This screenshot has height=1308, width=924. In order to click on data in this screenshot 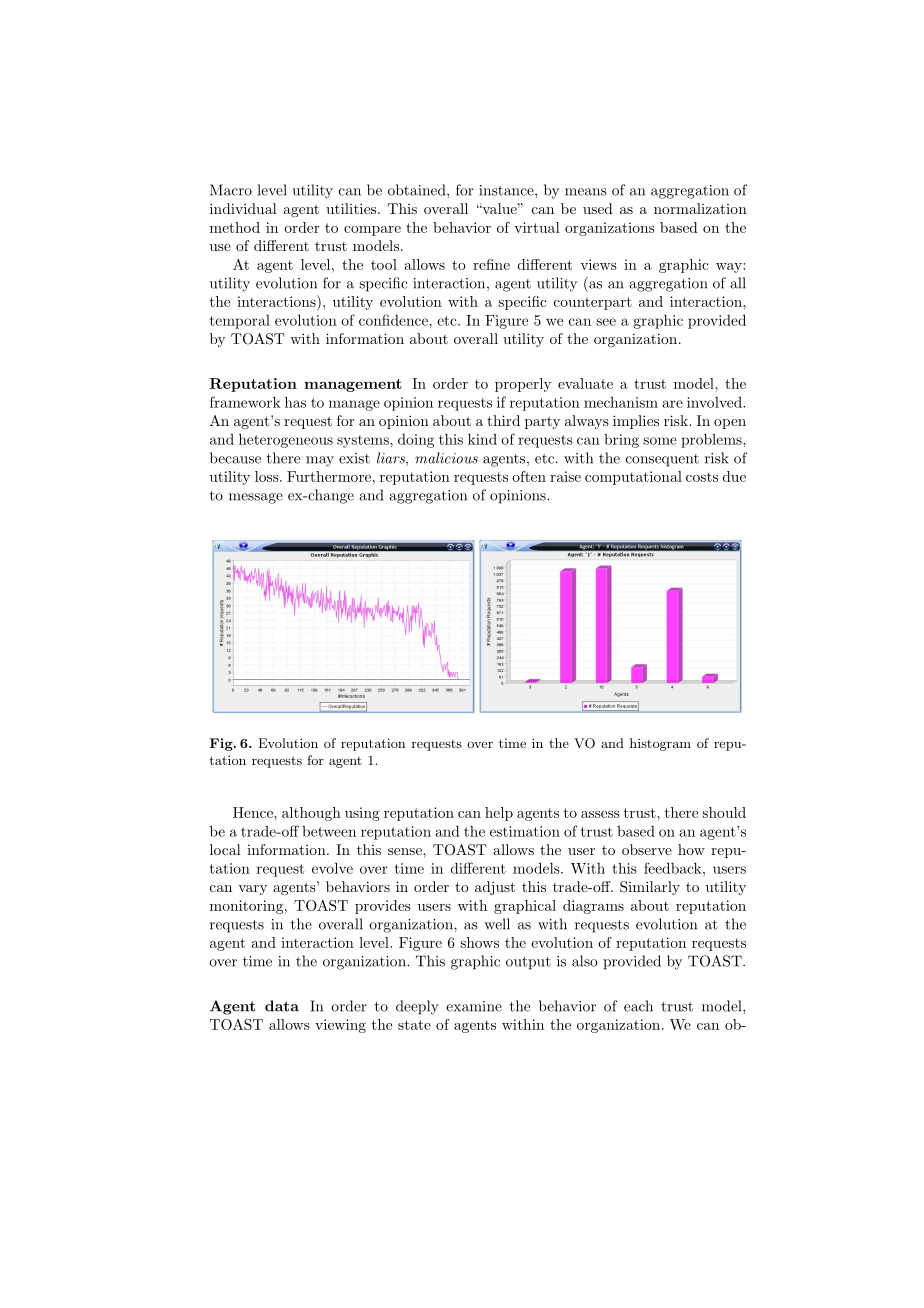, I will do `click(282, 1006)`.
